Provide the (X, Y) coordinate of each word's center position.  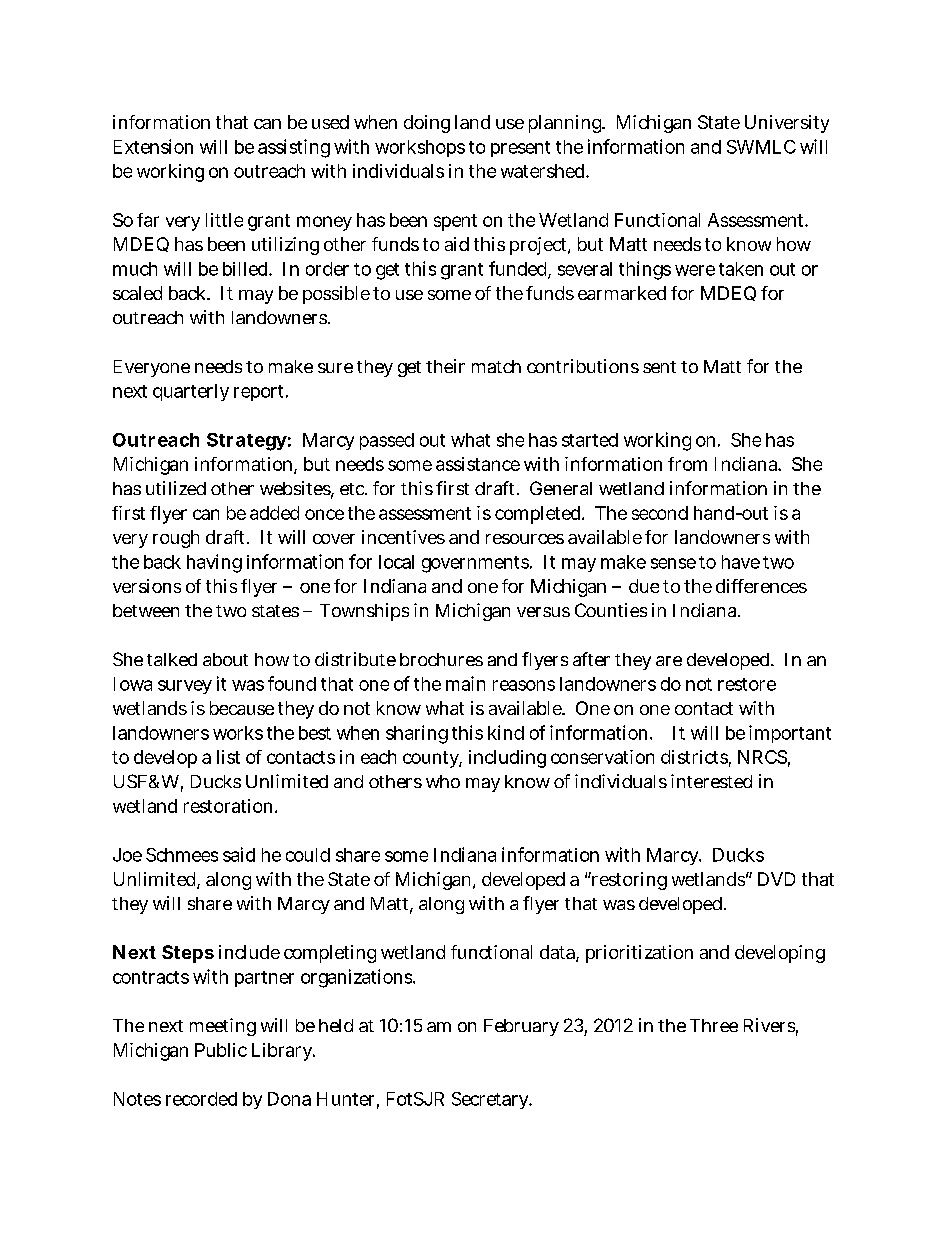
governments (476, 564)
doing (427, 124)
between (146, 610)
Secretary (492, 1100)
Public (221, 1050)
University (787, 124)
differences (761, 586)
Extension (153, 146)
